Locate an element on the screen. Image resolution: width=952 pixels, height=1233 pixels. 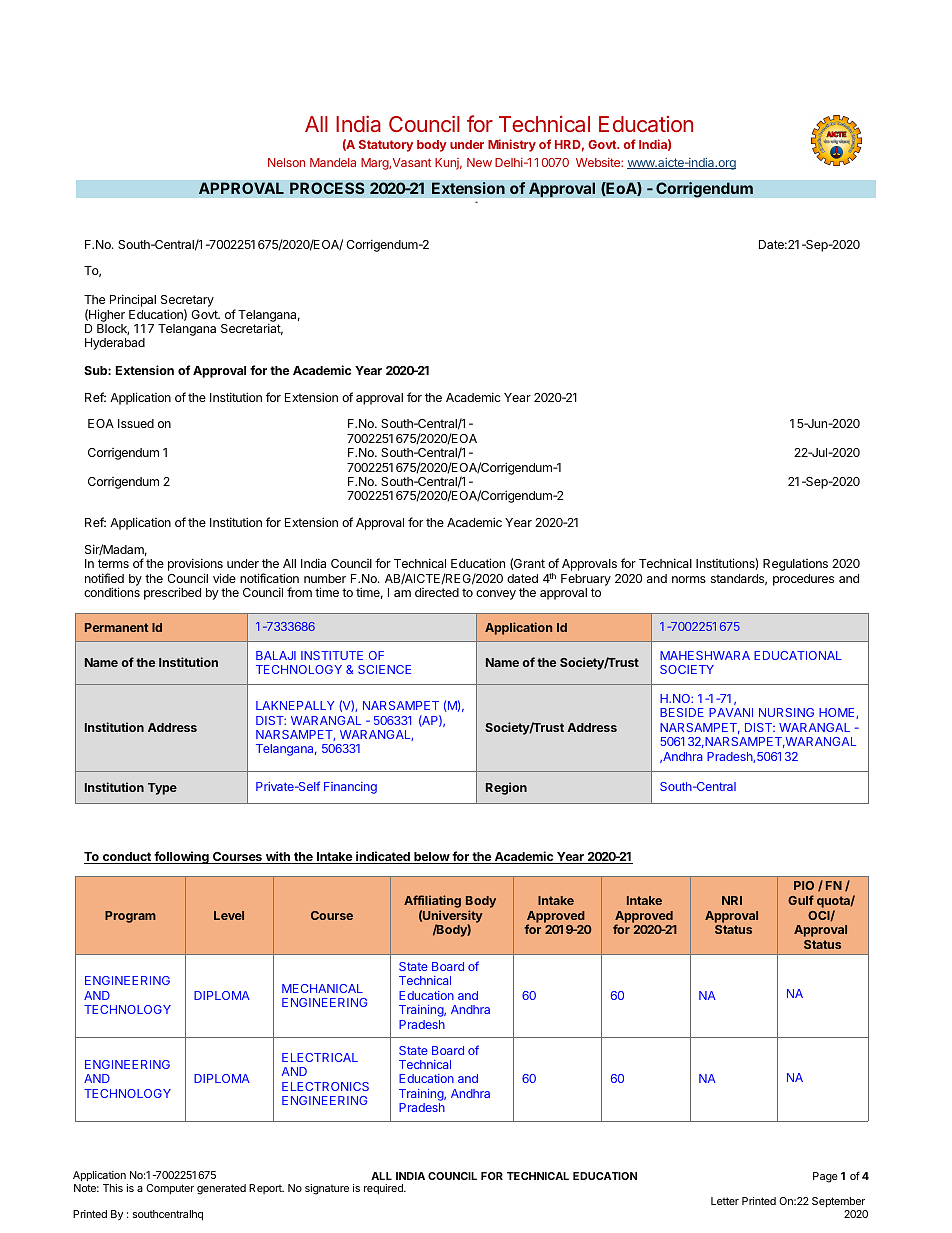
SCIENCE is located at coordinates (384, 669).
